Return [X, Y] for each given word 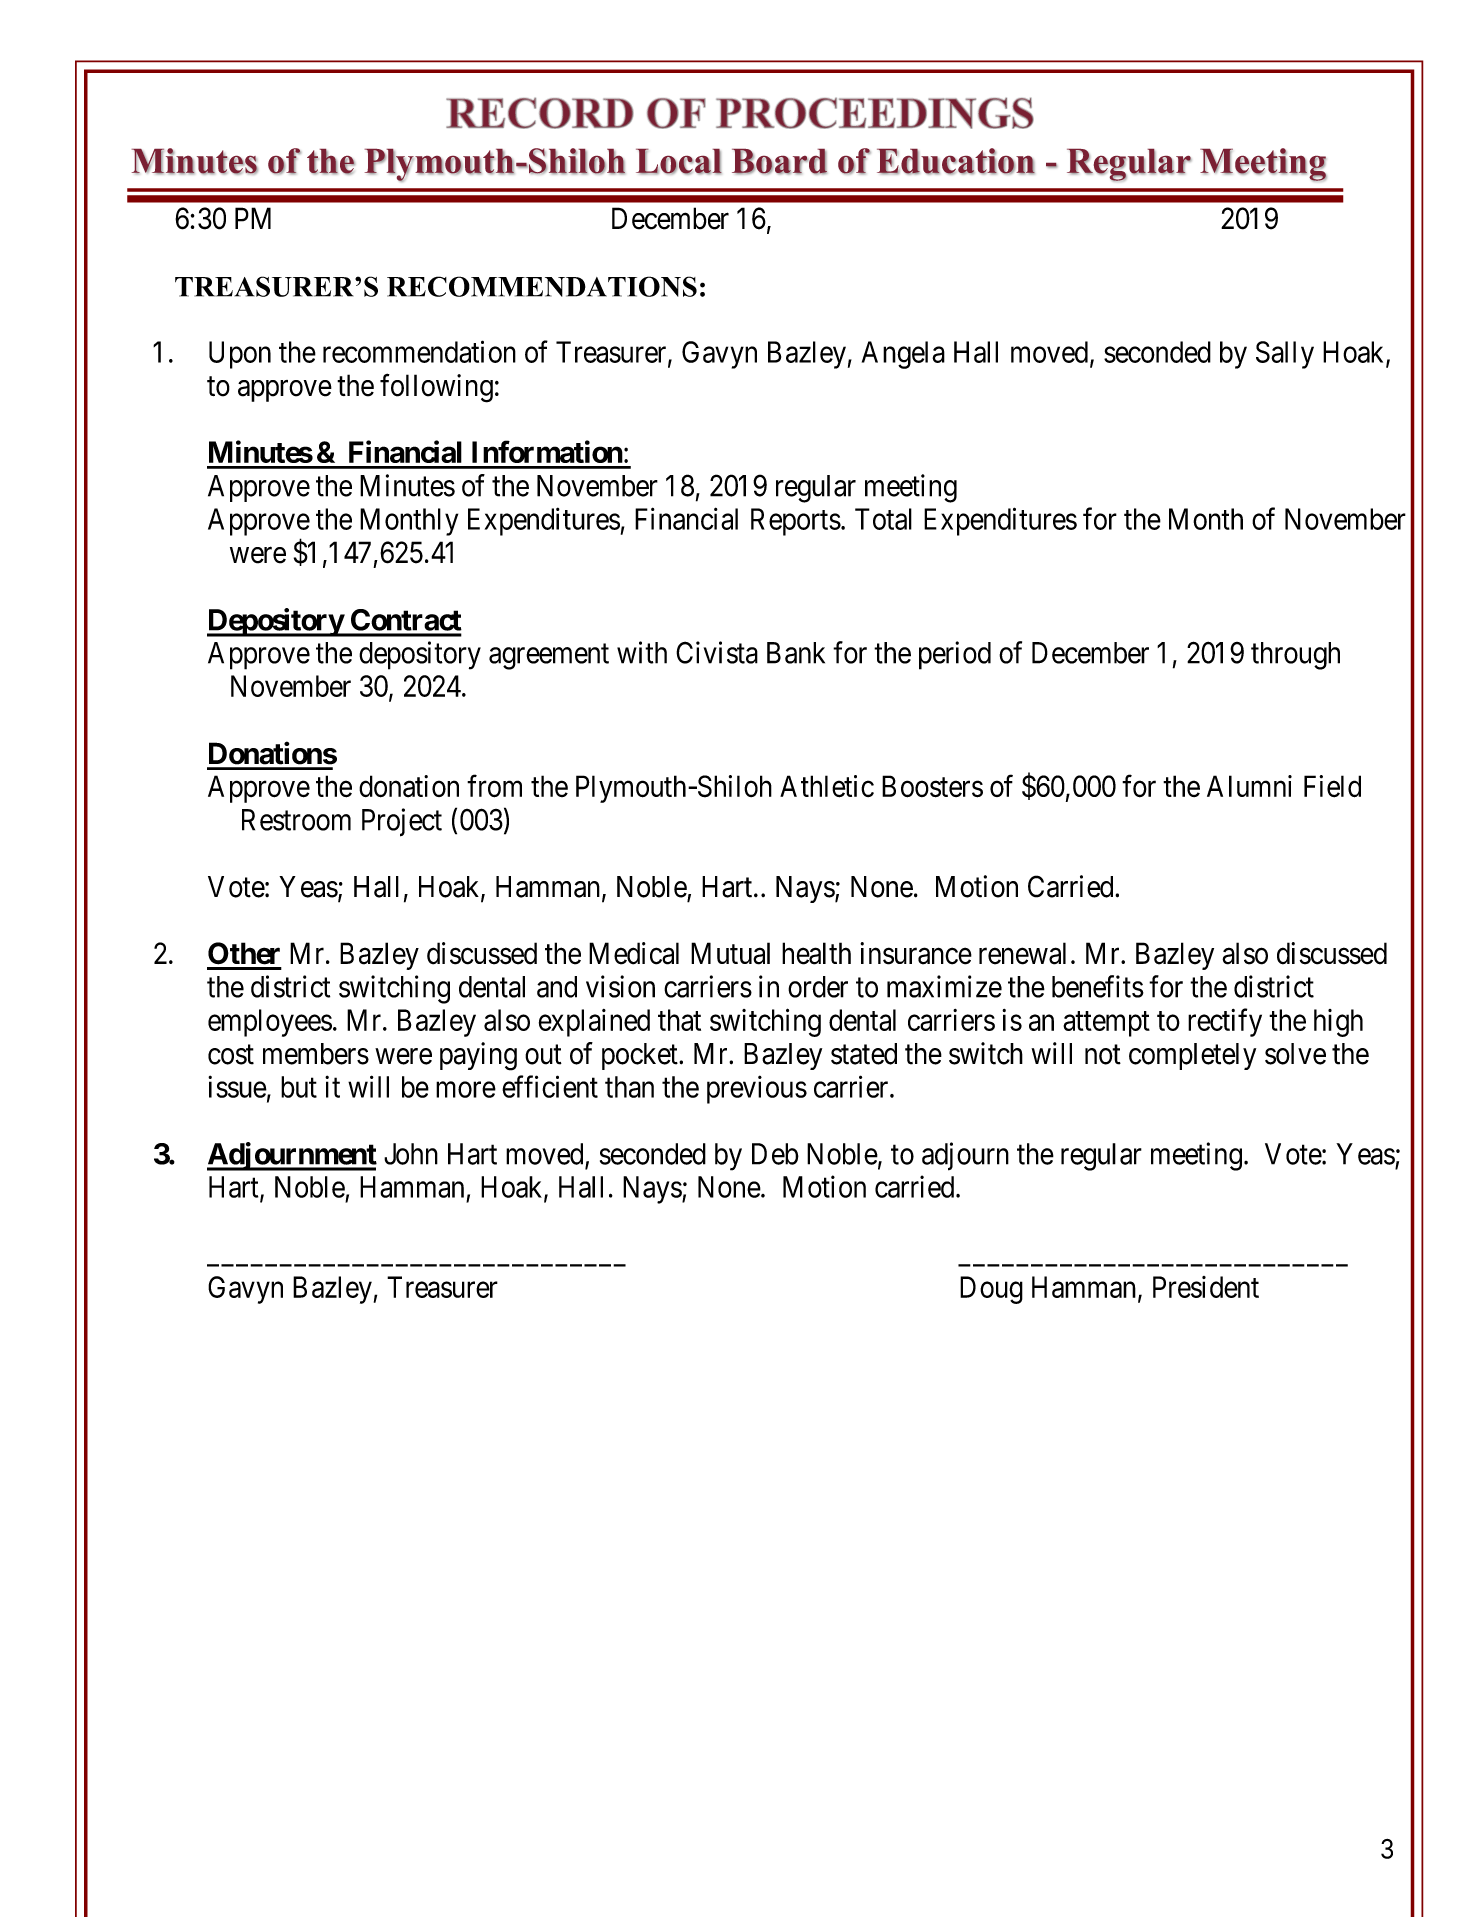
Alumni [1249, 786]
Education [956, 161]
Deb [775, 1154]
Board [779, 161]
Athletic [827, 786]
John [411, 1154]
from [494, 786]
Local [679, 161]
